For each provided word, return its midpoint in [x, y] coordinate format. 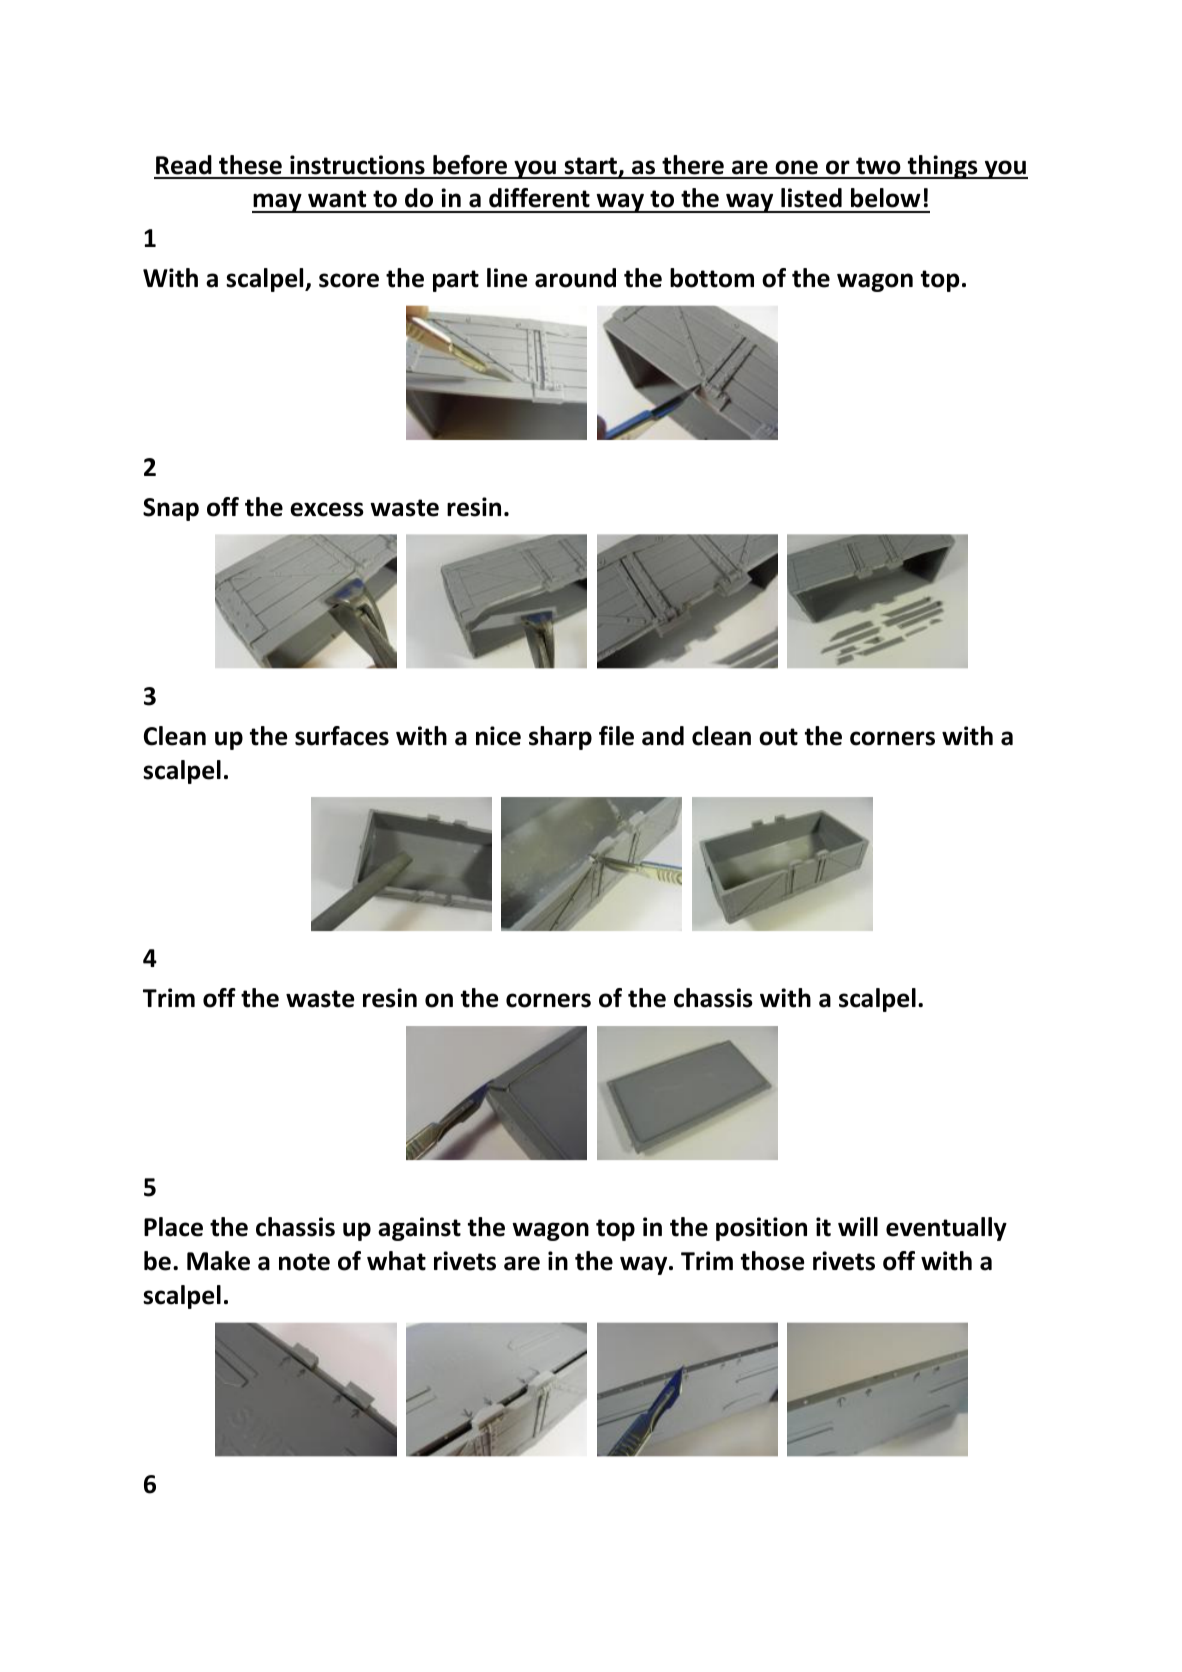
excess [327, 509]
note [304, 1262]
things [942, 167]
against [419, 1229]
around [575, 278]
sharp [560, 738]
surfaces [342, 736]
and [663, 736]
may [278, 203]
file [616, 736]
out [778, 737]
